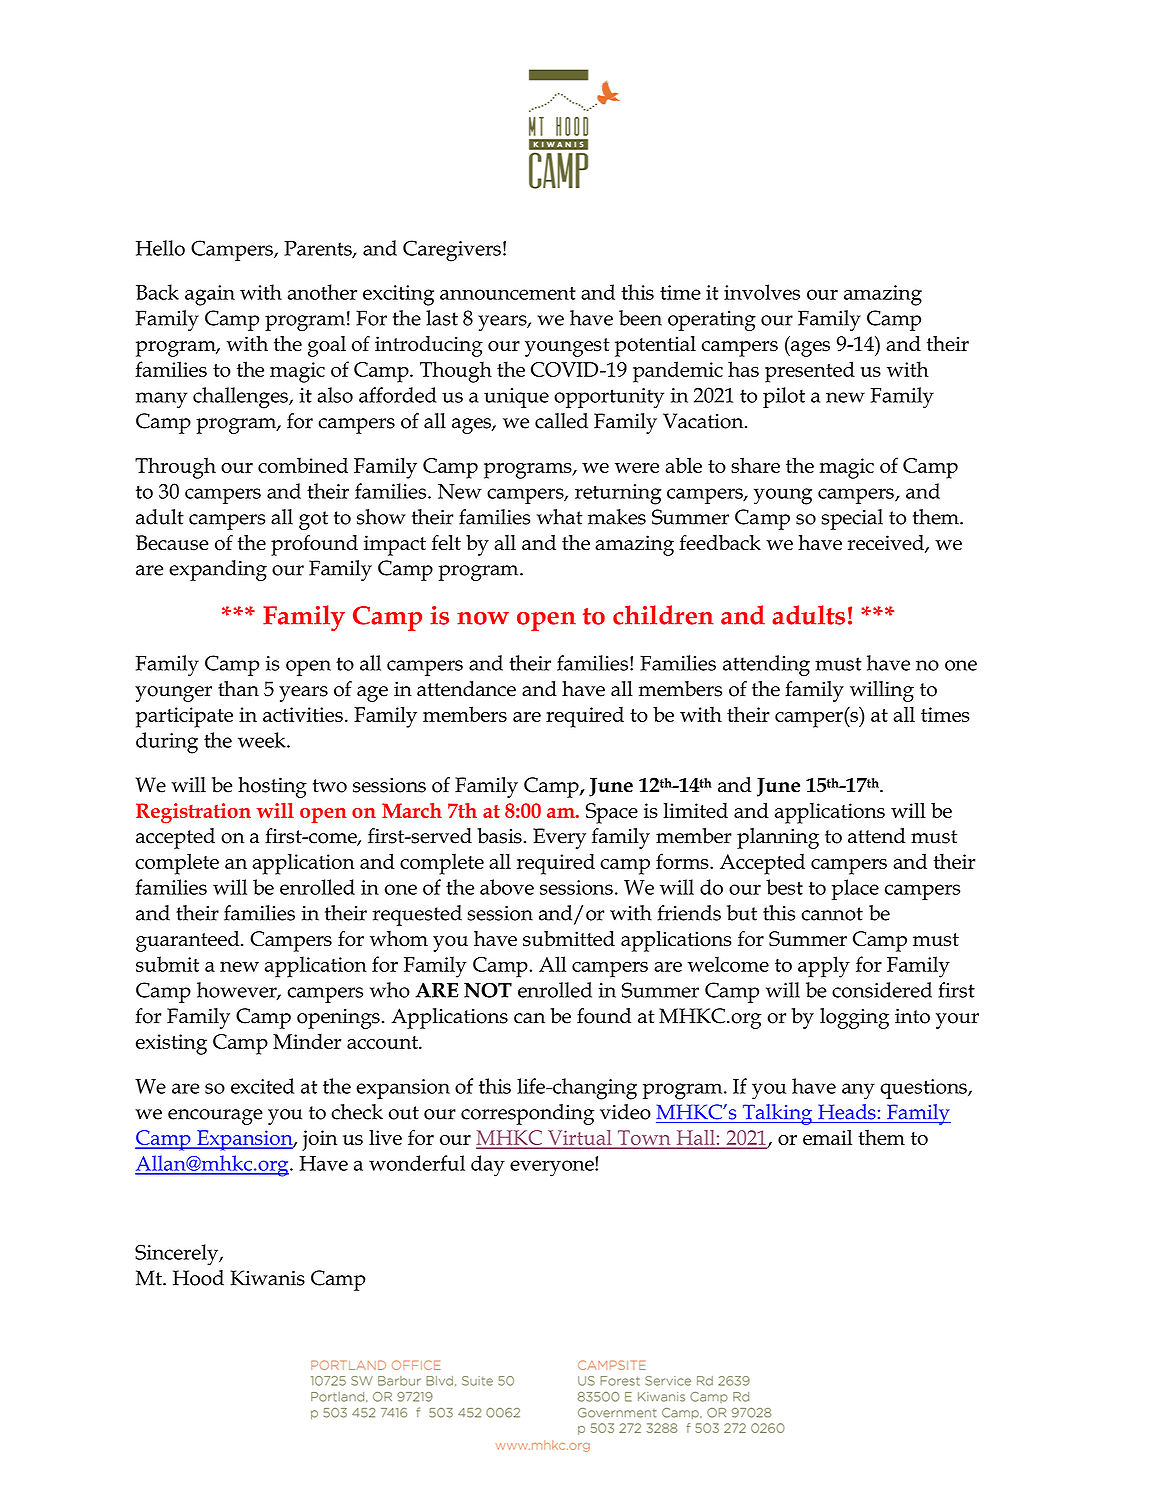 The image size is (1150, 1488). I want to click on day, so click(488, 1166).
